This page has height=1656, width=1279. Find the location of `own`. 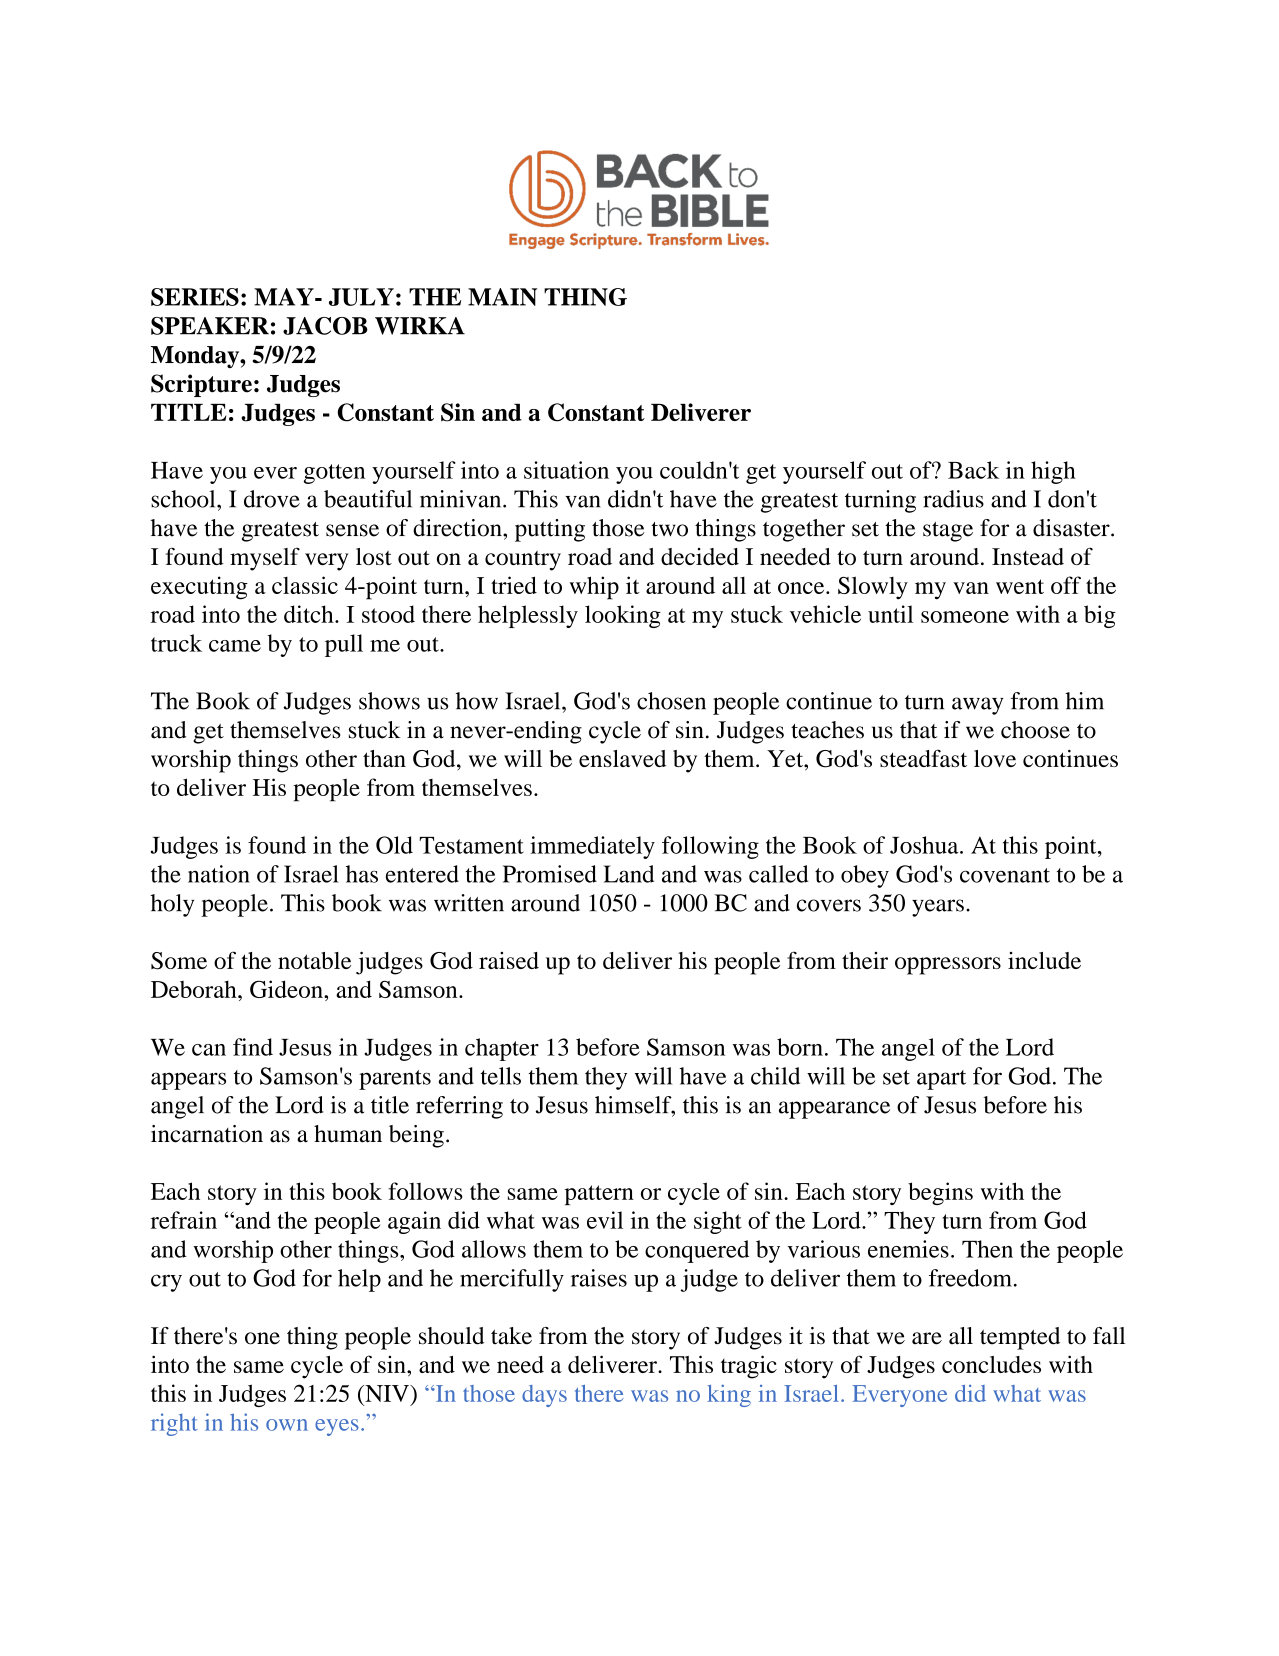

own is located at coordinates (287, 1425).
